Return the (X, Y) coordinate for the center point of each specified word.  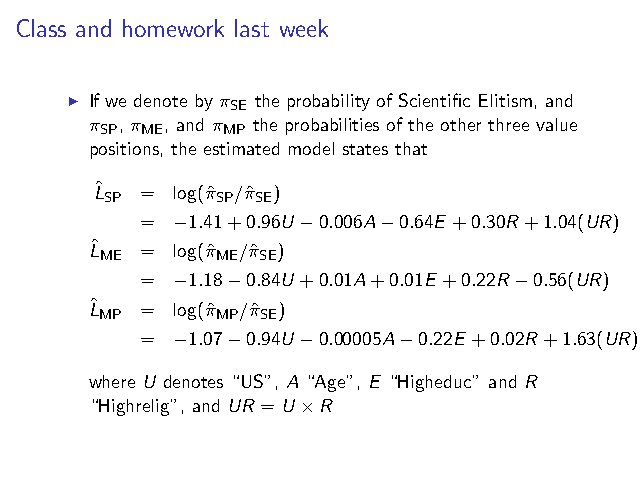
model (311, 148)
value (556, 124)
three (508, 124)
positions (125, 150)
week (304, 28)
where (112, 381)
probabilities (332, 126)
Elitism (505, 100)
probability (329, 102)
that (411, 148)
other (461, 124)
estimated (241, 148)
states (365, 149)
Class (41, 28)
